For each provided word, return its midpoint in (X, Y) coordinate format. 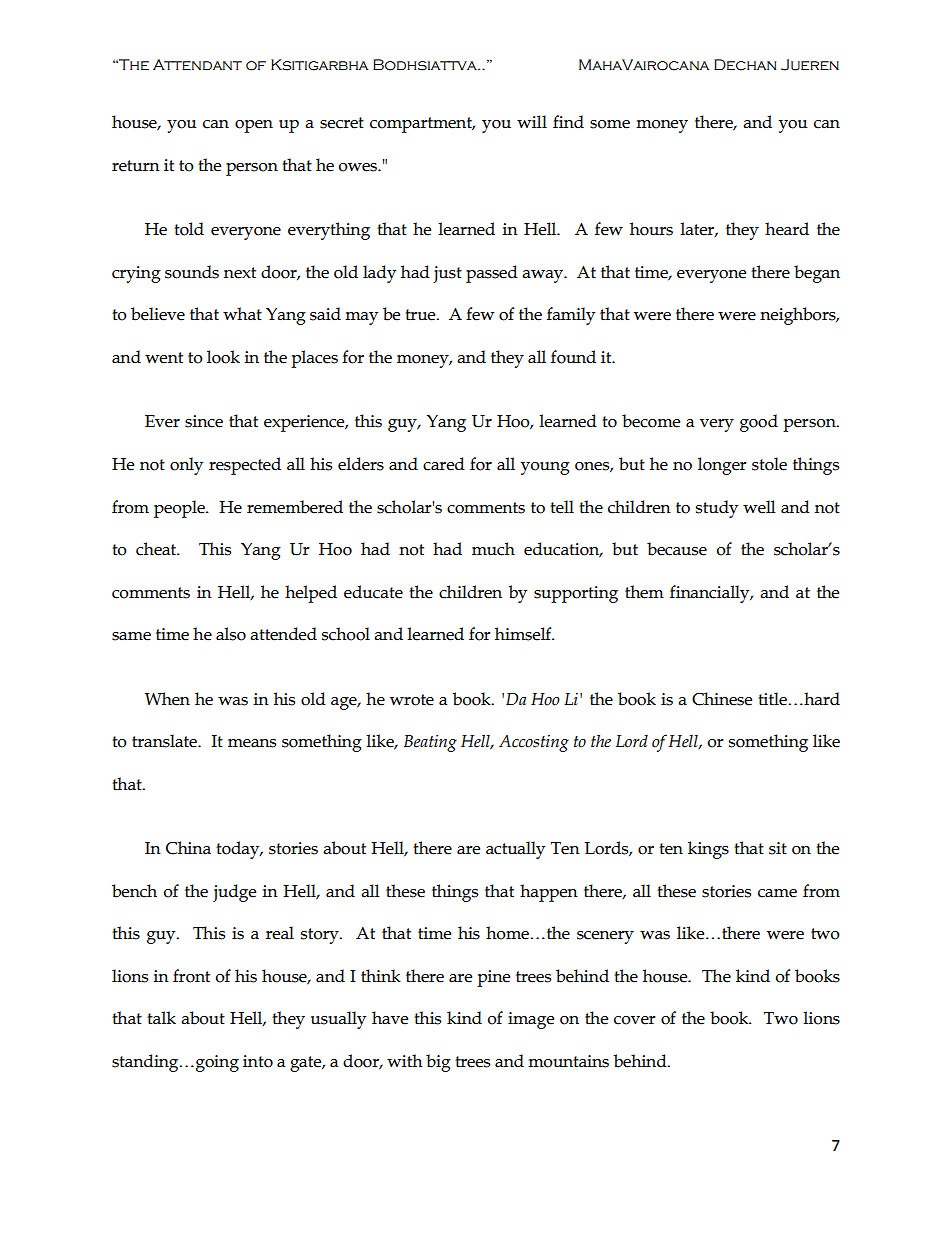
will (532, 121)
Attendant (197, 64)
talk (161, 1018)
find (568, 122)
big (438, 1063)
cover (635, 1020)
